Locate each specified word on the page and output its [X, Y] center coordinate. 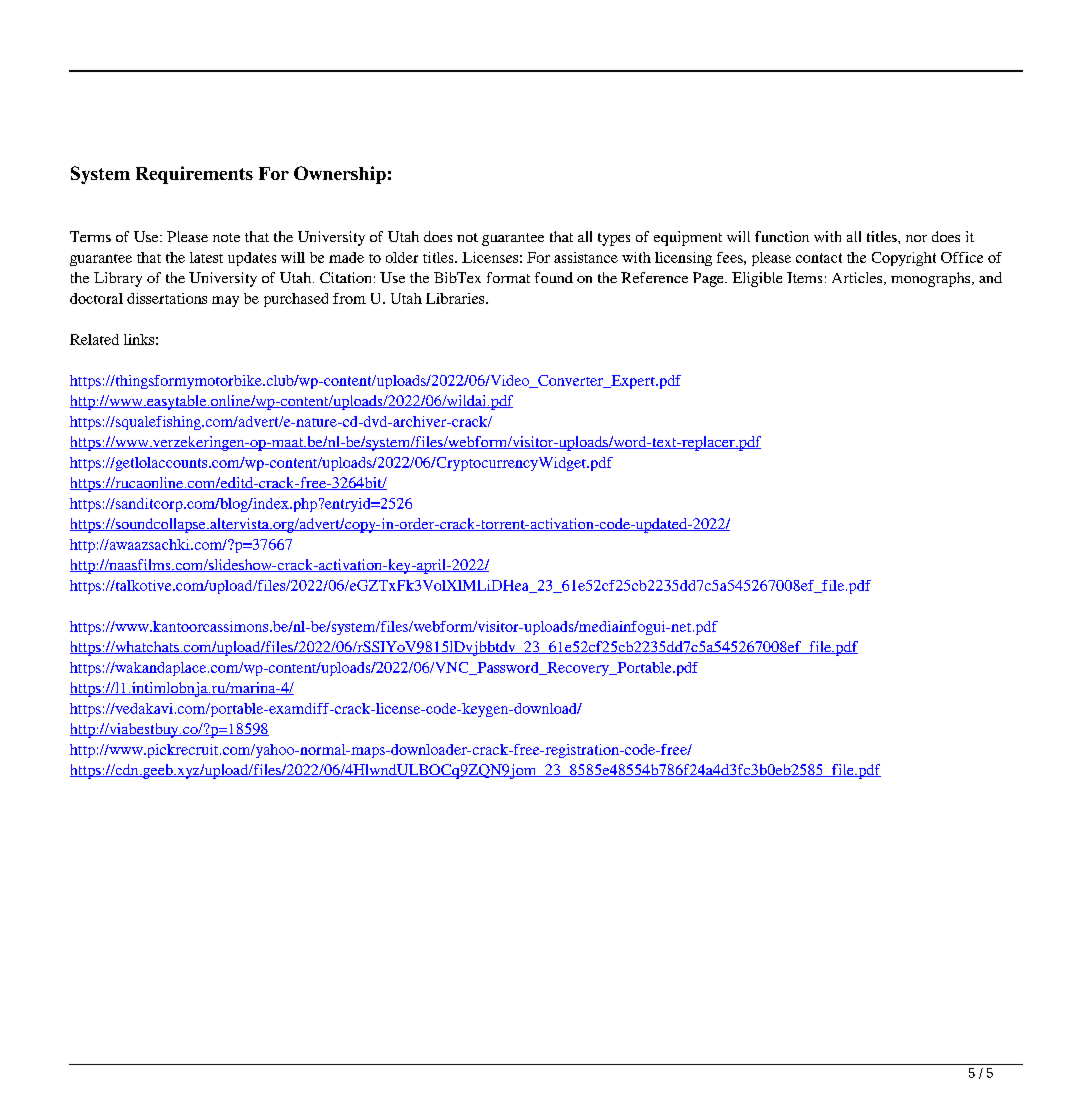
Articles [858, 278]
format [508, 277]
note [226, 237]
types [614, 239]
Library [118, 279]
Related [94, 339]
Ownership [340, 175]
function [782, 236]
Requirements [194, 175]
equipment [688, 238]
